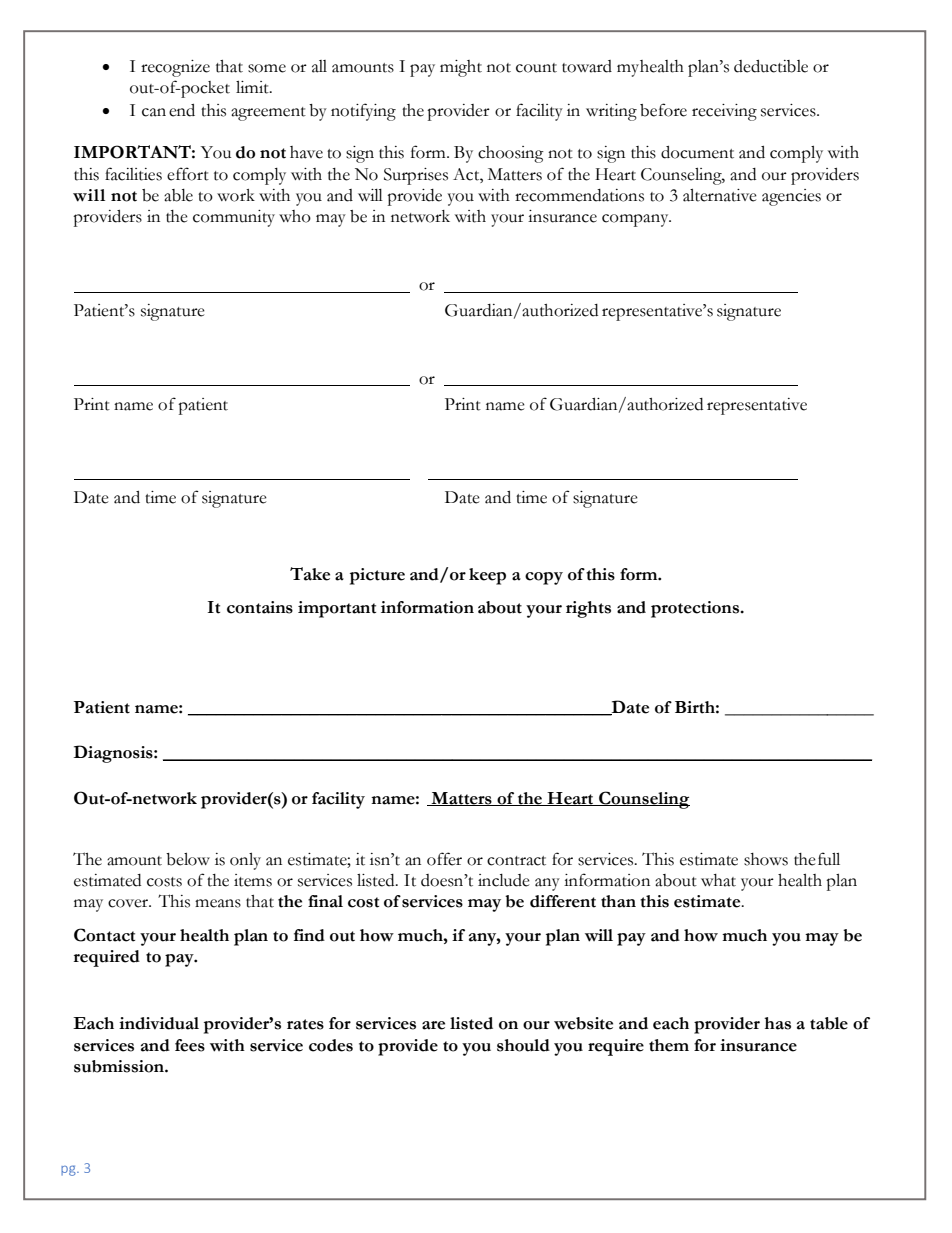 Image resolution: width=952 pixels, height=1233 pixels. What do you see at coordinates (260, 607) in the screenshot?
I see `contains` at bounding box center [260, 607].
